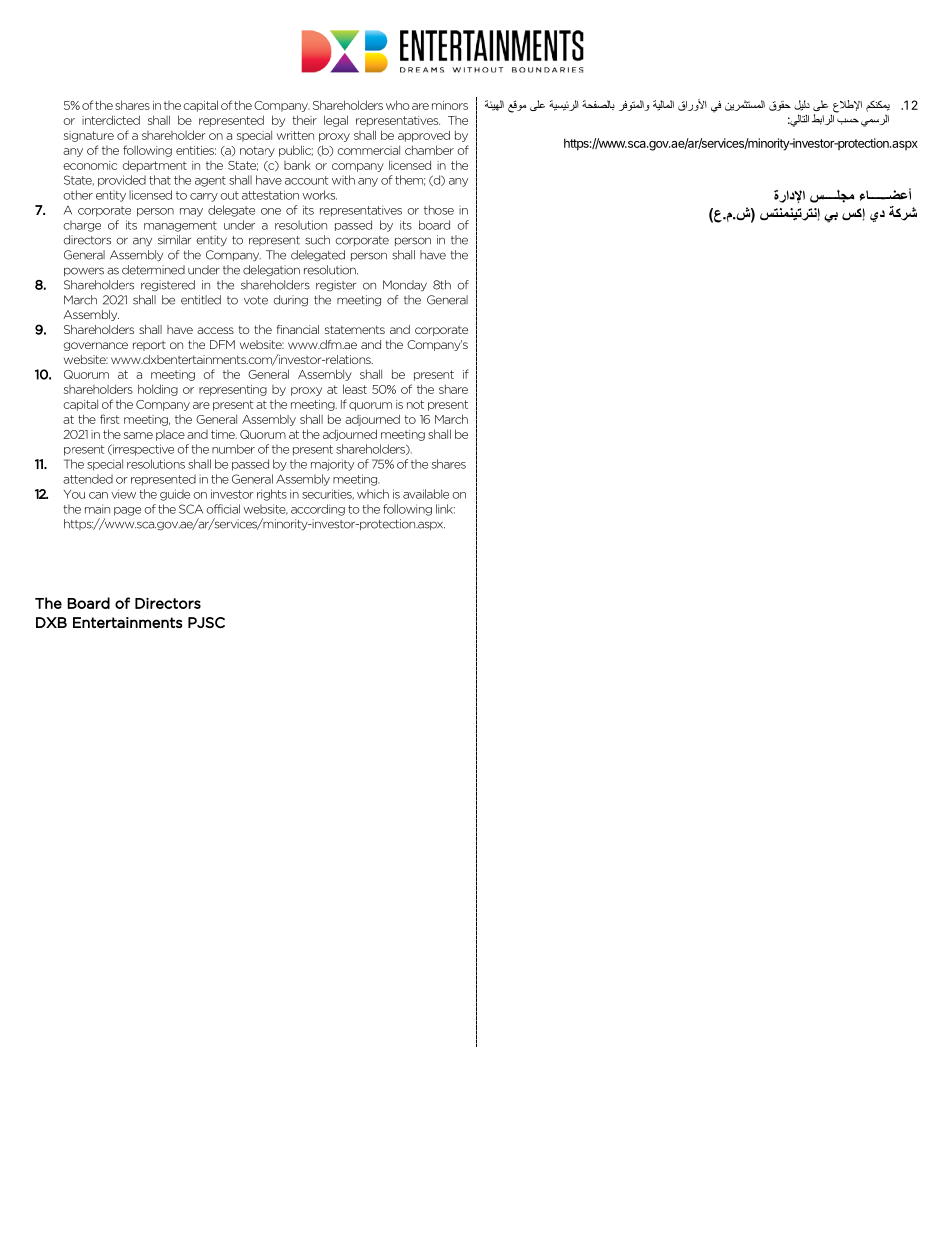  I want to click on time, so click(224, 434).
